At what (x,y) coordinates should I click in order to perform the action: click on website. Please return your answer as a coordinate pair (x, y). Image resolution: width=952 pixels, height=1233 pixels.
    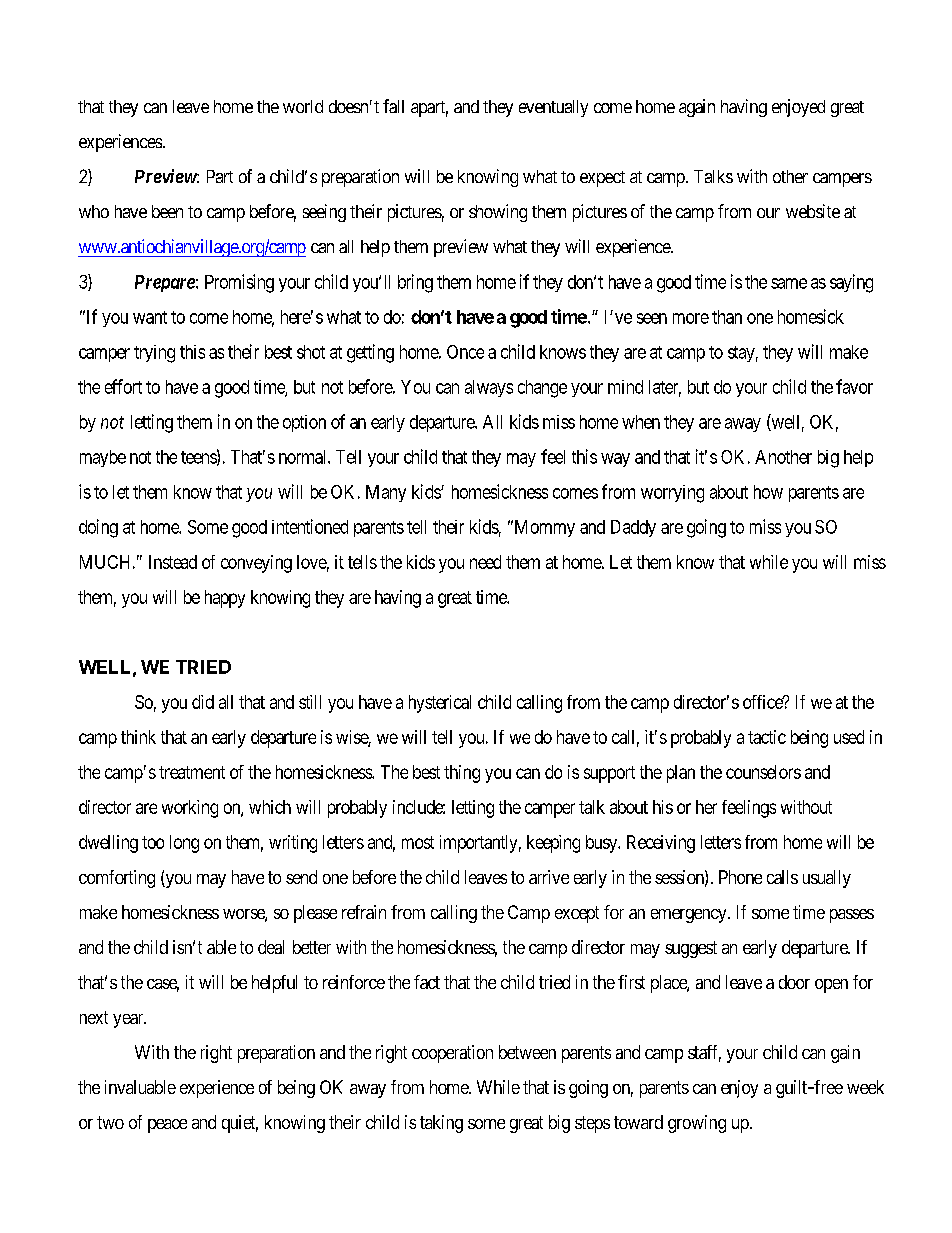
    Looking at the image, I should click on (813, 211).
